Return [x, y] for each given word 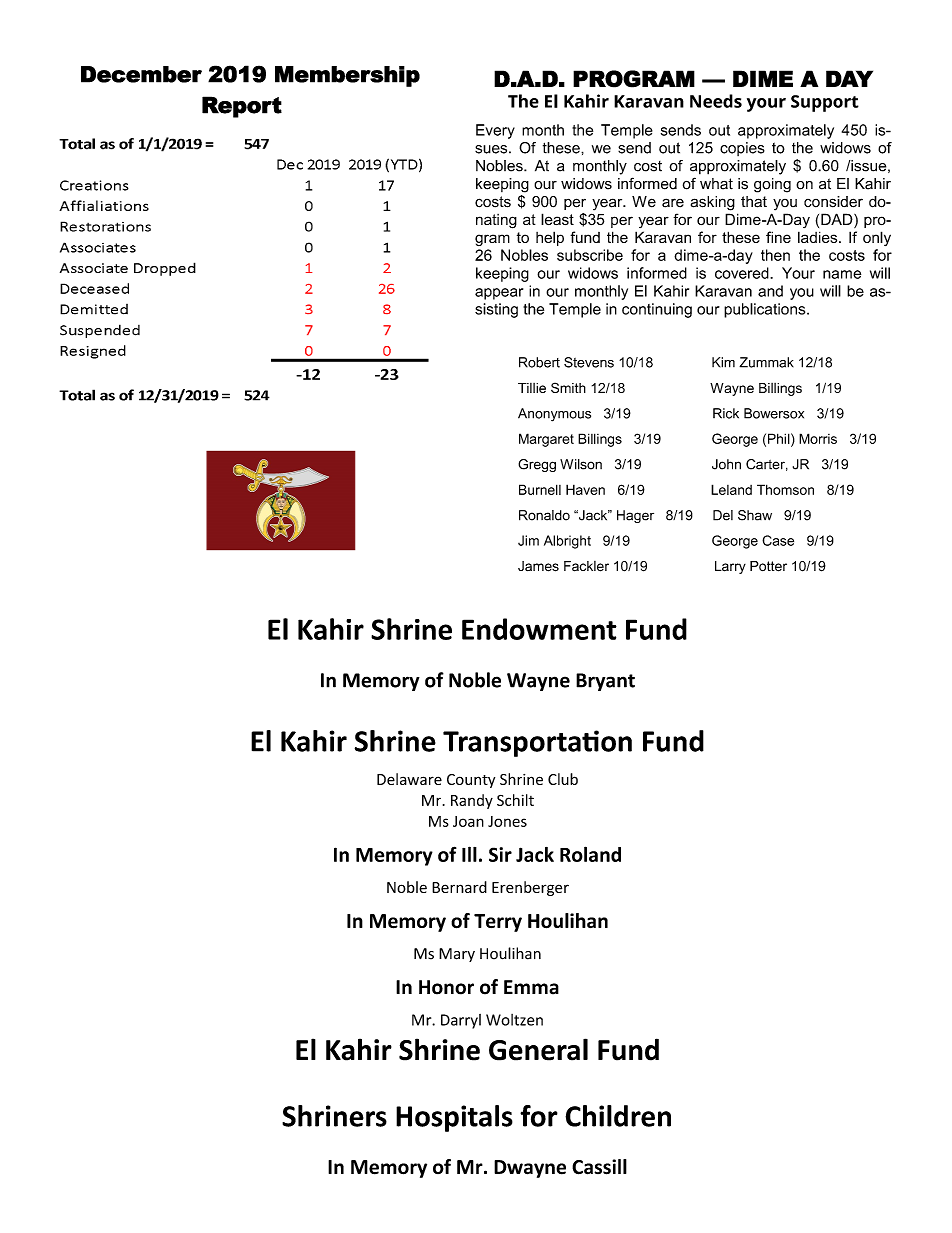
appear [499, 294]
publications [766, 310]
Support [825, 103]
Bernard [459, 887]
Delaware [409, 779]
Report [242, 107]
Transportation [537, 743]
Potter [768, 566]
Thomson [785, 489]
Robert [539, 362]
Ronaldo [544, 515]
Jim [528, 540]
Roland [590, 854]
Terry [498, 923]
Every [495, 131]
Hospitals [454, 1118]
